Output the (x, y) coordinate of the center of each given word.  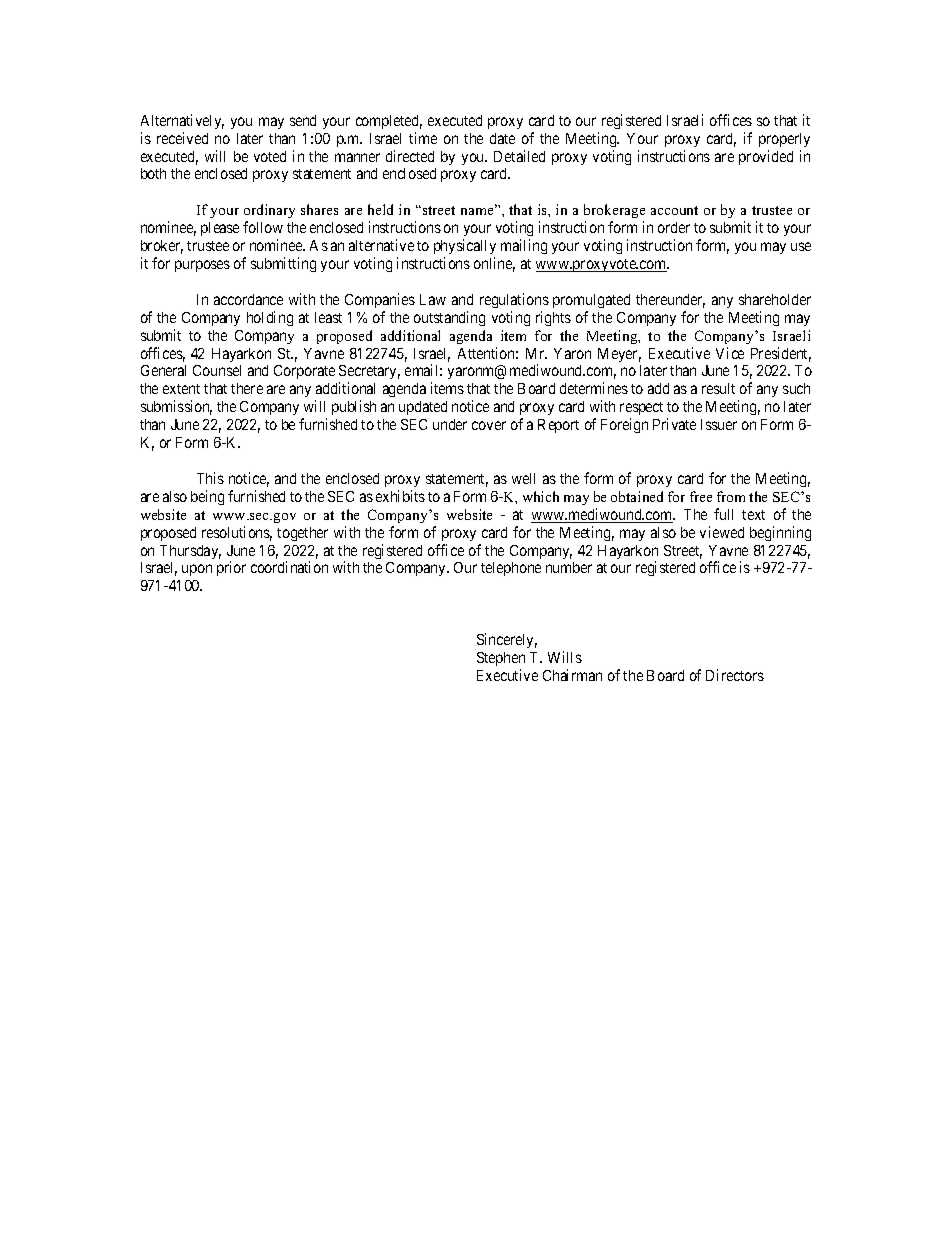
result (718, 388)
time (423, 138)
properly (784, 140)
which (541, 496)
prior (231, 568)
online (494, 264)
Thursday (190, 552)
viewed (722, 532)
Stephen (501, 659)
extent (181, 389)
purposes (202, 266)
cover (489, 425)
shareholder (775, 299)
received (182, 138)
